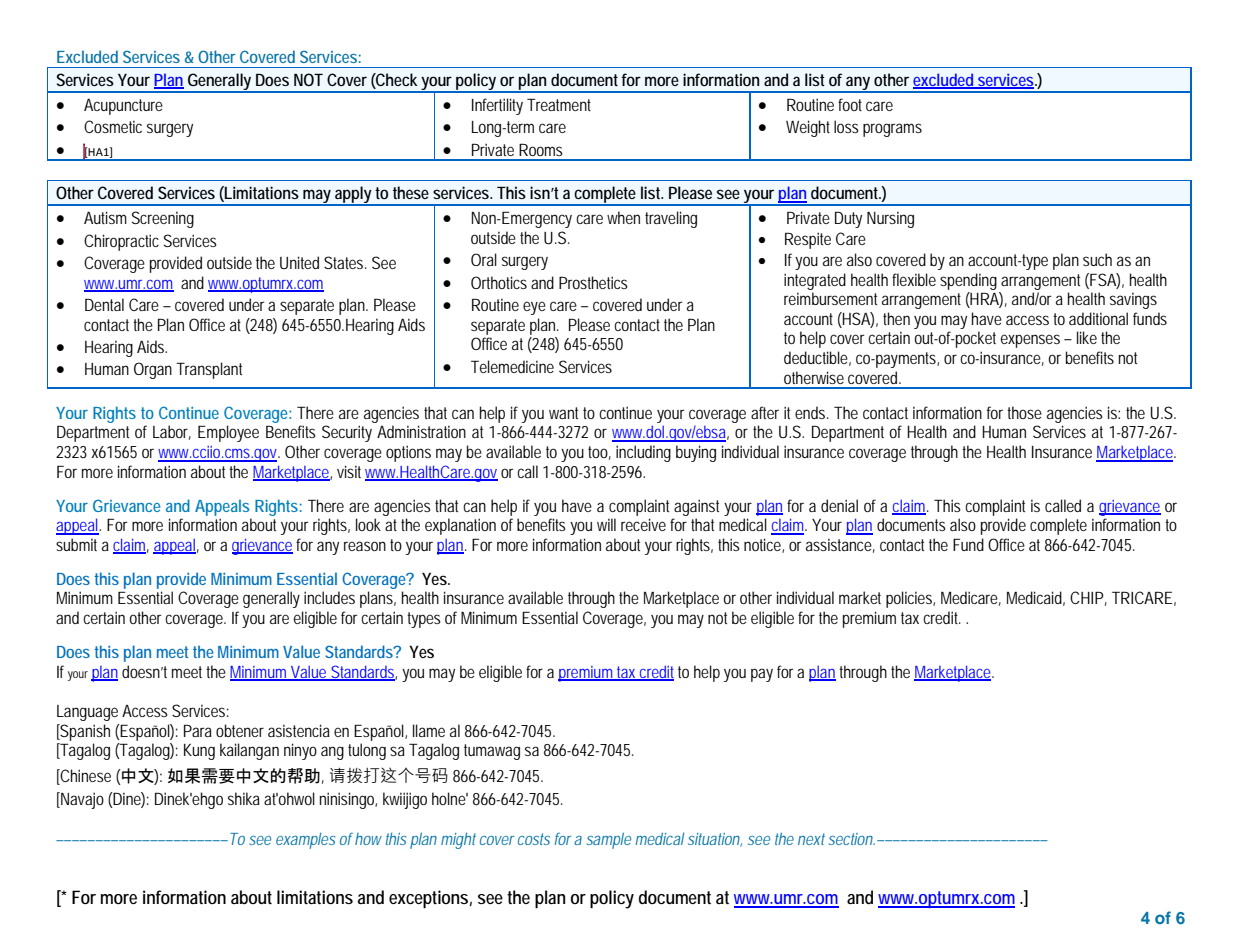  Describe the element at coordinates (349, 471) in the page. I see `visit` at that location.
